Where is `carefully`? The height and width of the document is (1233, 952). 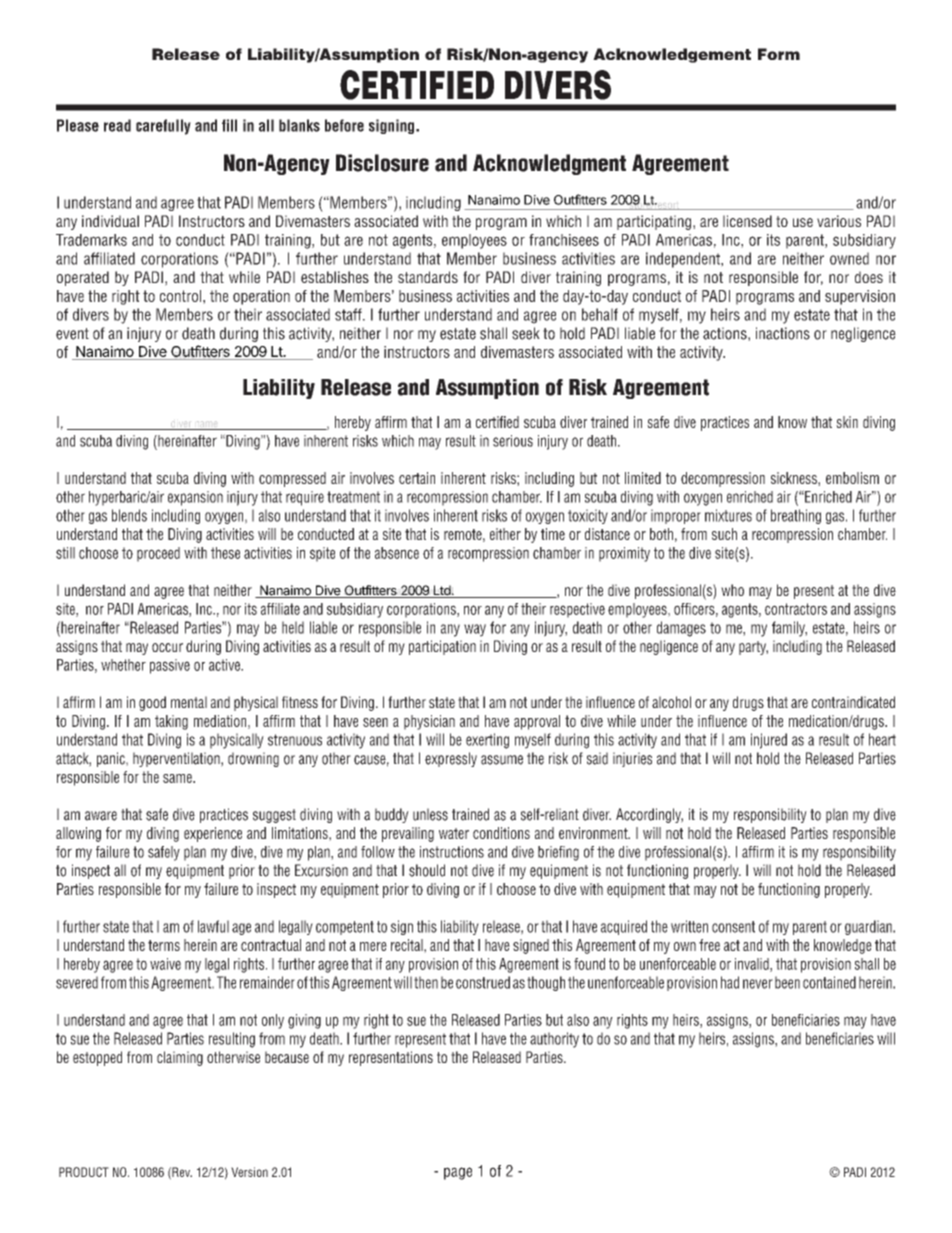
carefully is located at coordinates (163, 127).
